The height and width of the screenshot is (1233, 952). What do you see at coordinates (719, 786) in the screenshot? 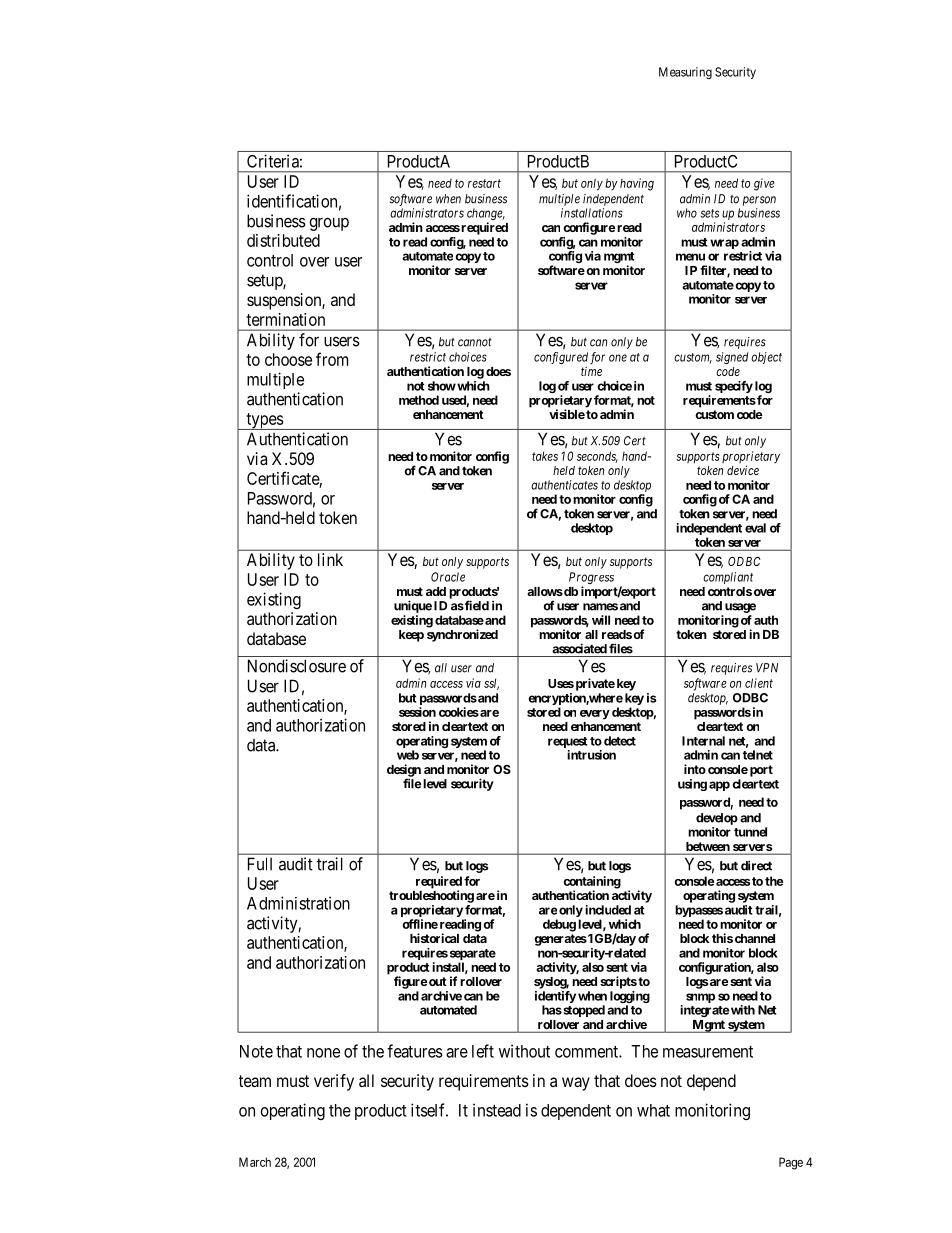
I see `app` at bounding box center [719, 786].
